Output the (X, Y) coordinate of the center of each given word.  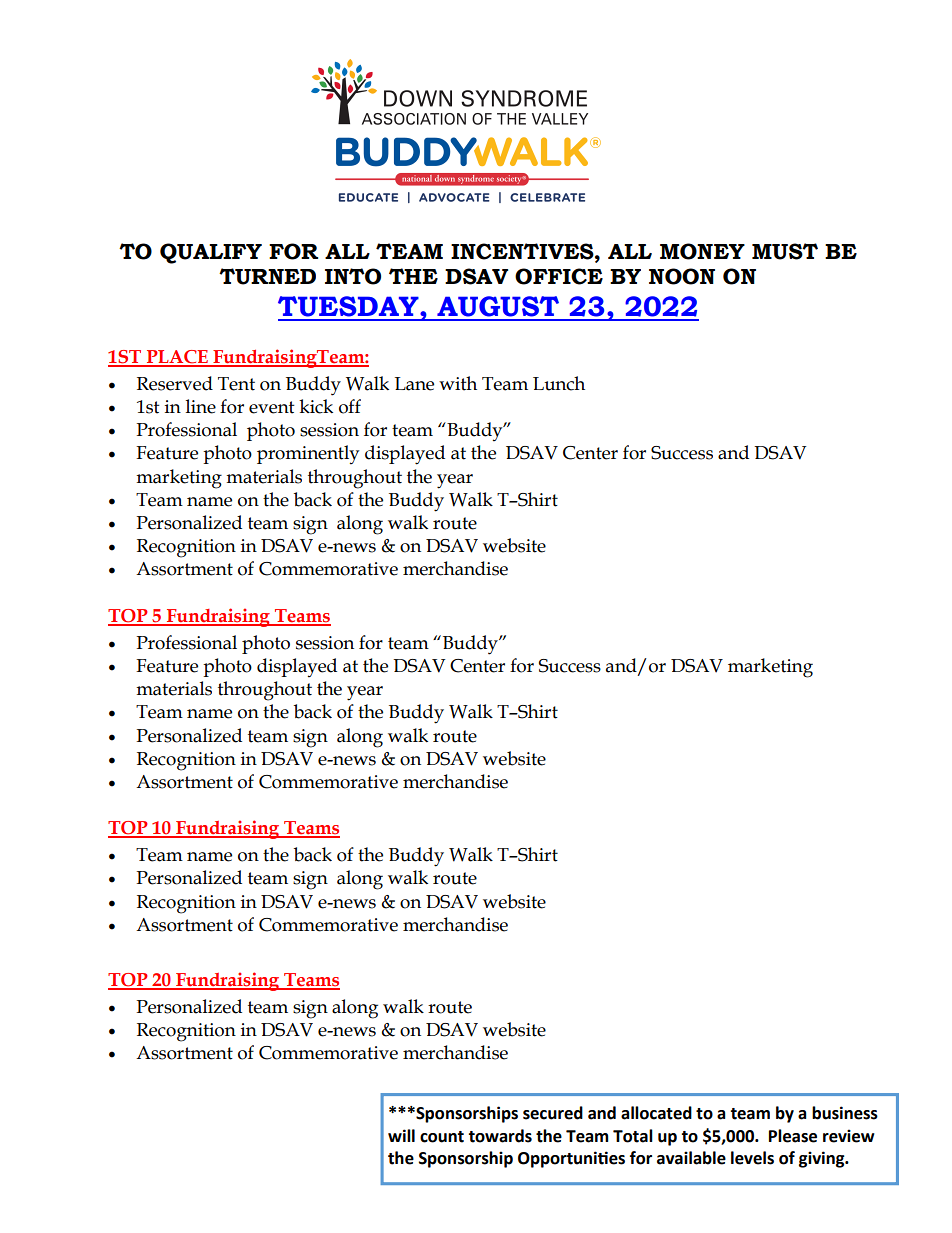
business (845, 1113)
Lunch (559, 383)
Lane (414, 384)
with (458, 383)
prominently (308, 454)
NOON (682, 276)
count (442, 1137)
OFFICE (559, 276)
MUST (785, 251)
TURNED (267, 276)
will (401, 1135)
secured (553, 1113)
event (272, 407)
